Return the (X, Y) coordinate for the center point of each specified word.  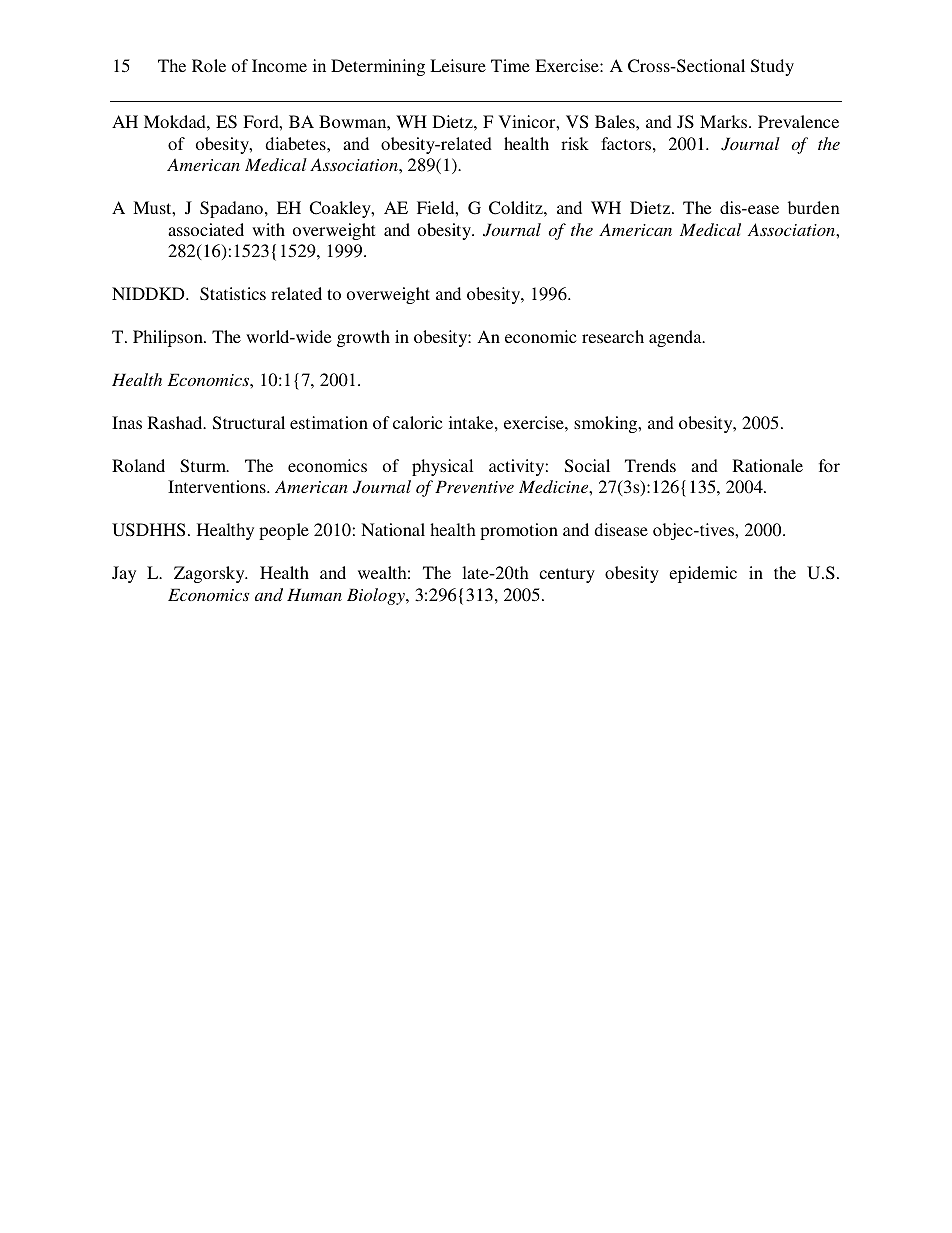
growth (363, 338)
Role (209, 65)
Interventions (218, 486)
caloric (418, 422)
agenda (676, 338)
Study (772, 67)
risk (575, 143)
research (613, 336)
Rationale (768, 465)
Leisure (458, 65)
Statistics (233, 294)
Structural (249, 423)
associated (206, 229)
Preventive (474, 486)
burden (814, 207)
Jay (124, 574)
